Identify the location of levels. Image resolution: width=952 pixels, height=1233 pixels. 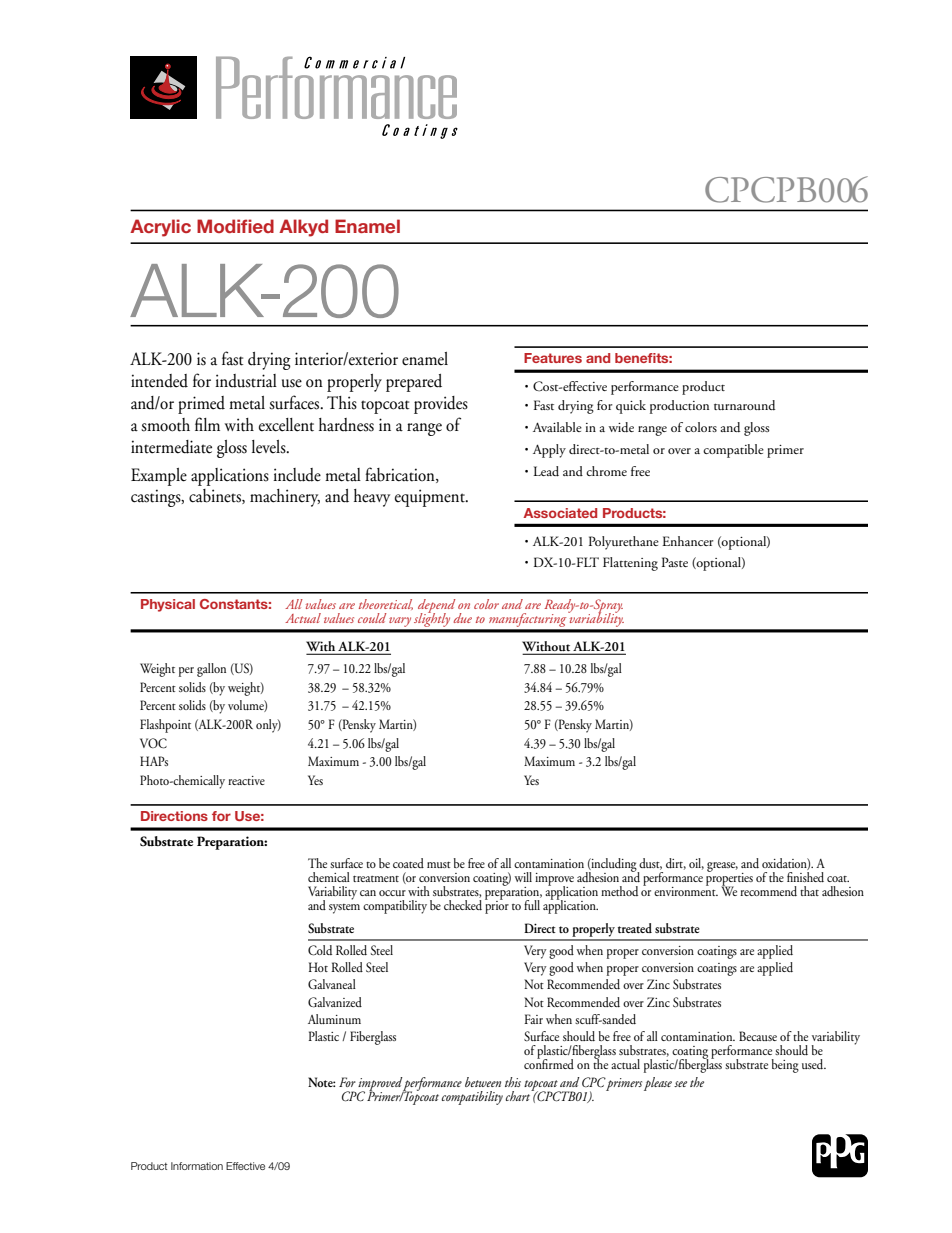
(270, 447).
